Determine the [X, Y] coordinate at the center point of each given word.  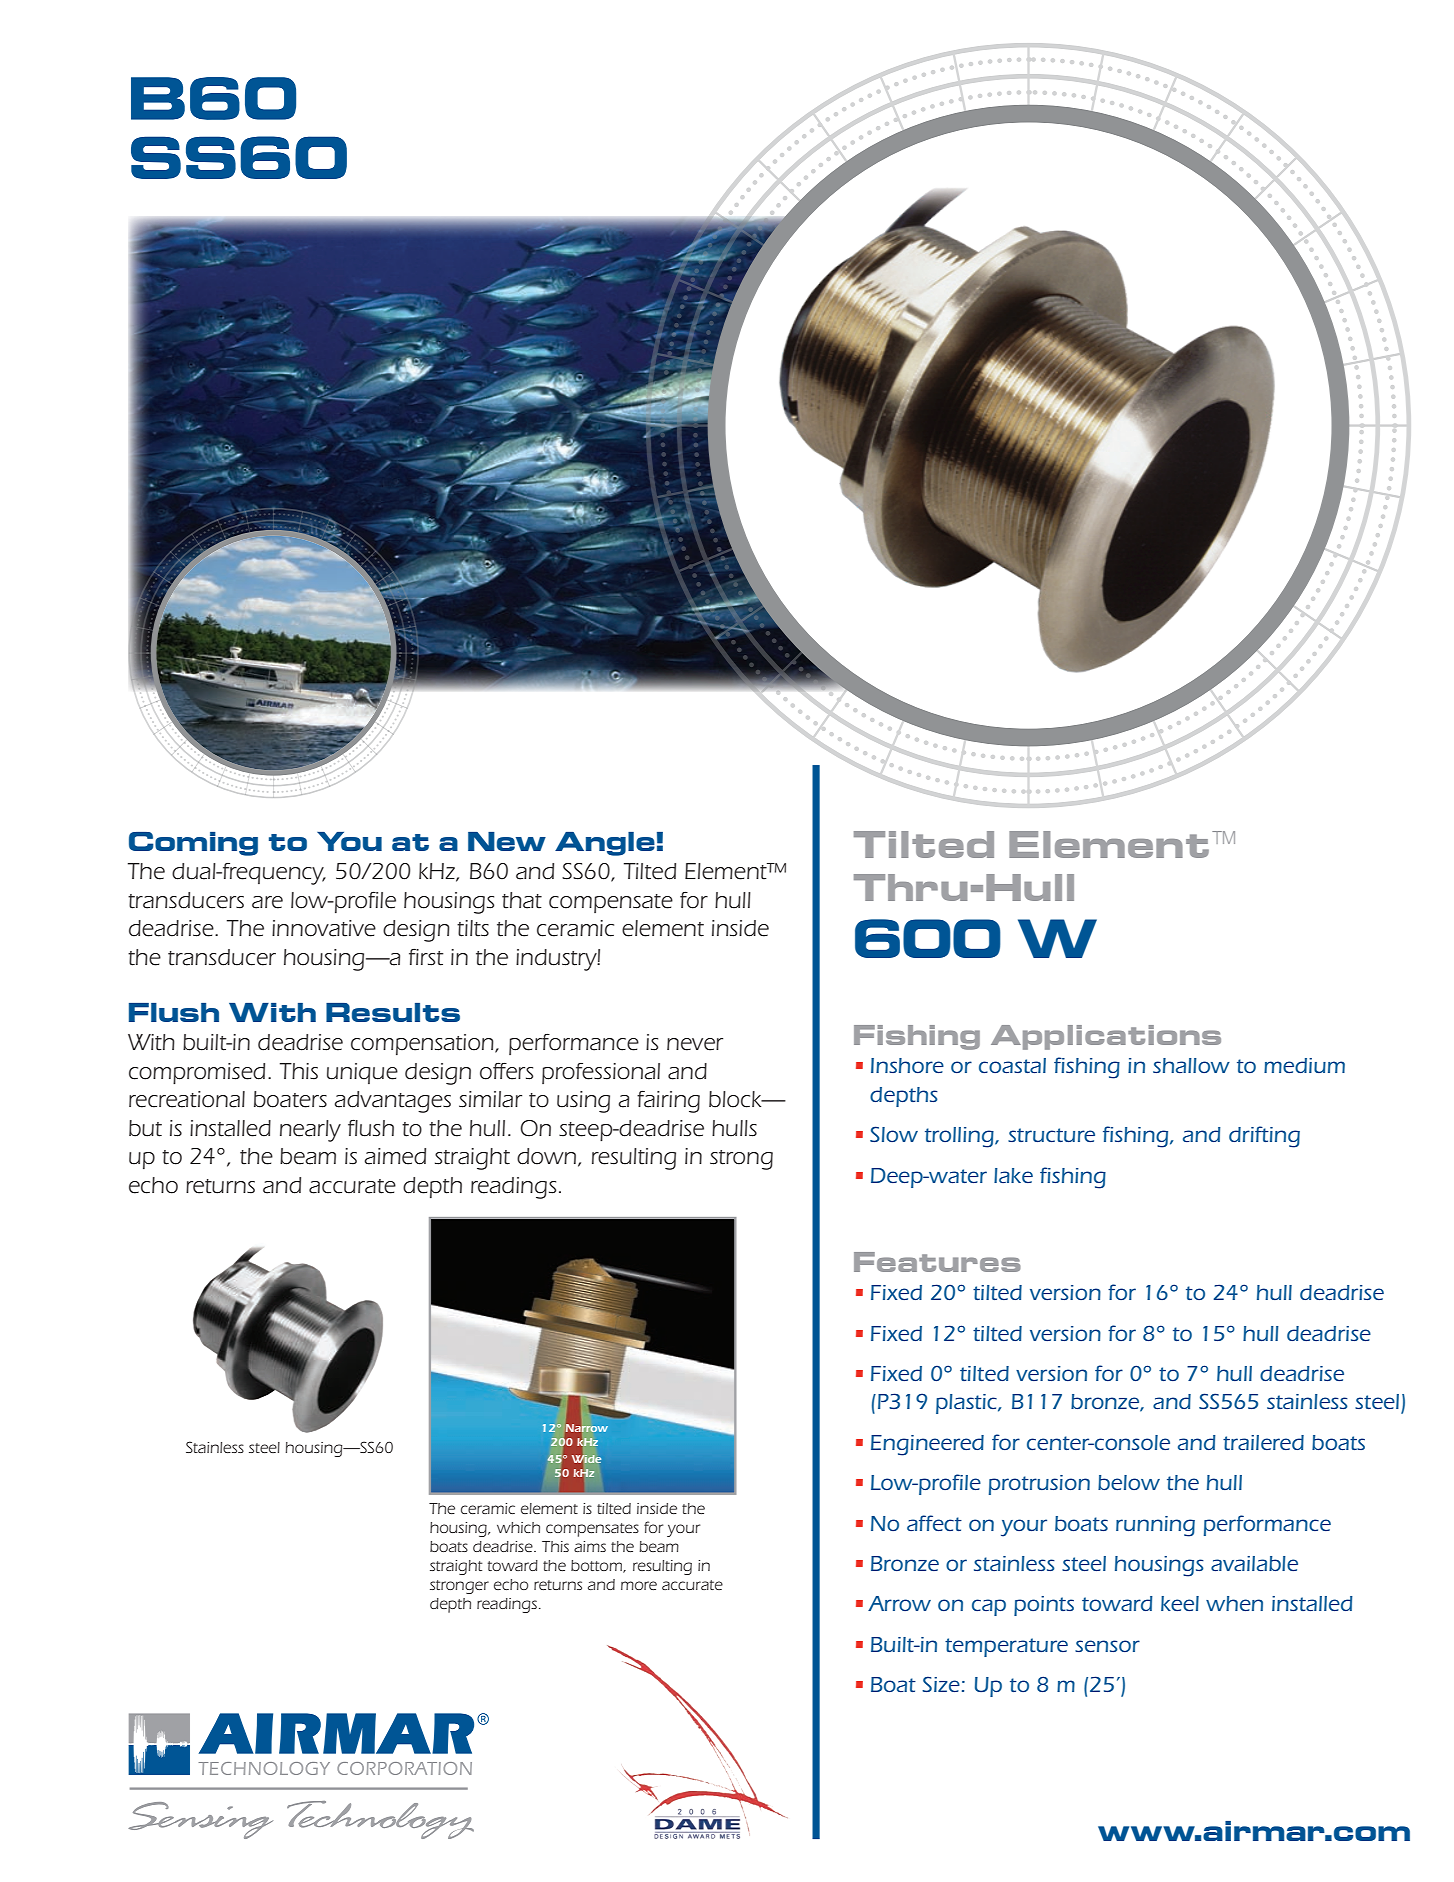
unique [362, 1073]
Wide [586, 1459]
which [518, 1527]
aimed [395, 1156]
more [639, 1585]
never [695, 1044]
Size [941, 1684]
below [1129, 1482]
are [267, 902]
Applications [1106, 1037]
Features [937, 1262]
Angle [605, 844]
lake [1013, 1175]
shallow [1191, 1065]
